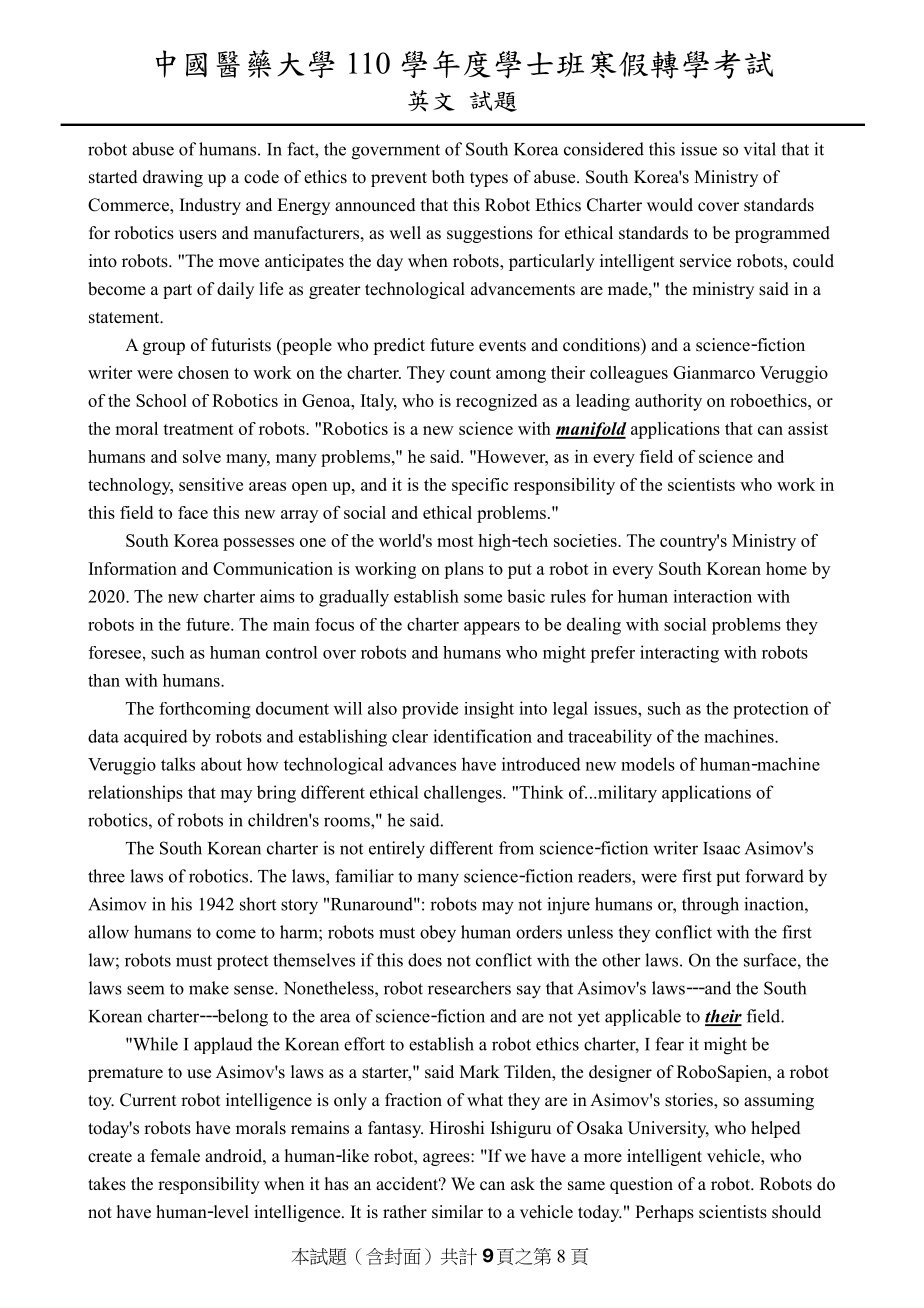 The image size is (924, 1308). What do you see at coordinates (133, 568) in the image?
I see `Information` at bounding box center [133, 568].
